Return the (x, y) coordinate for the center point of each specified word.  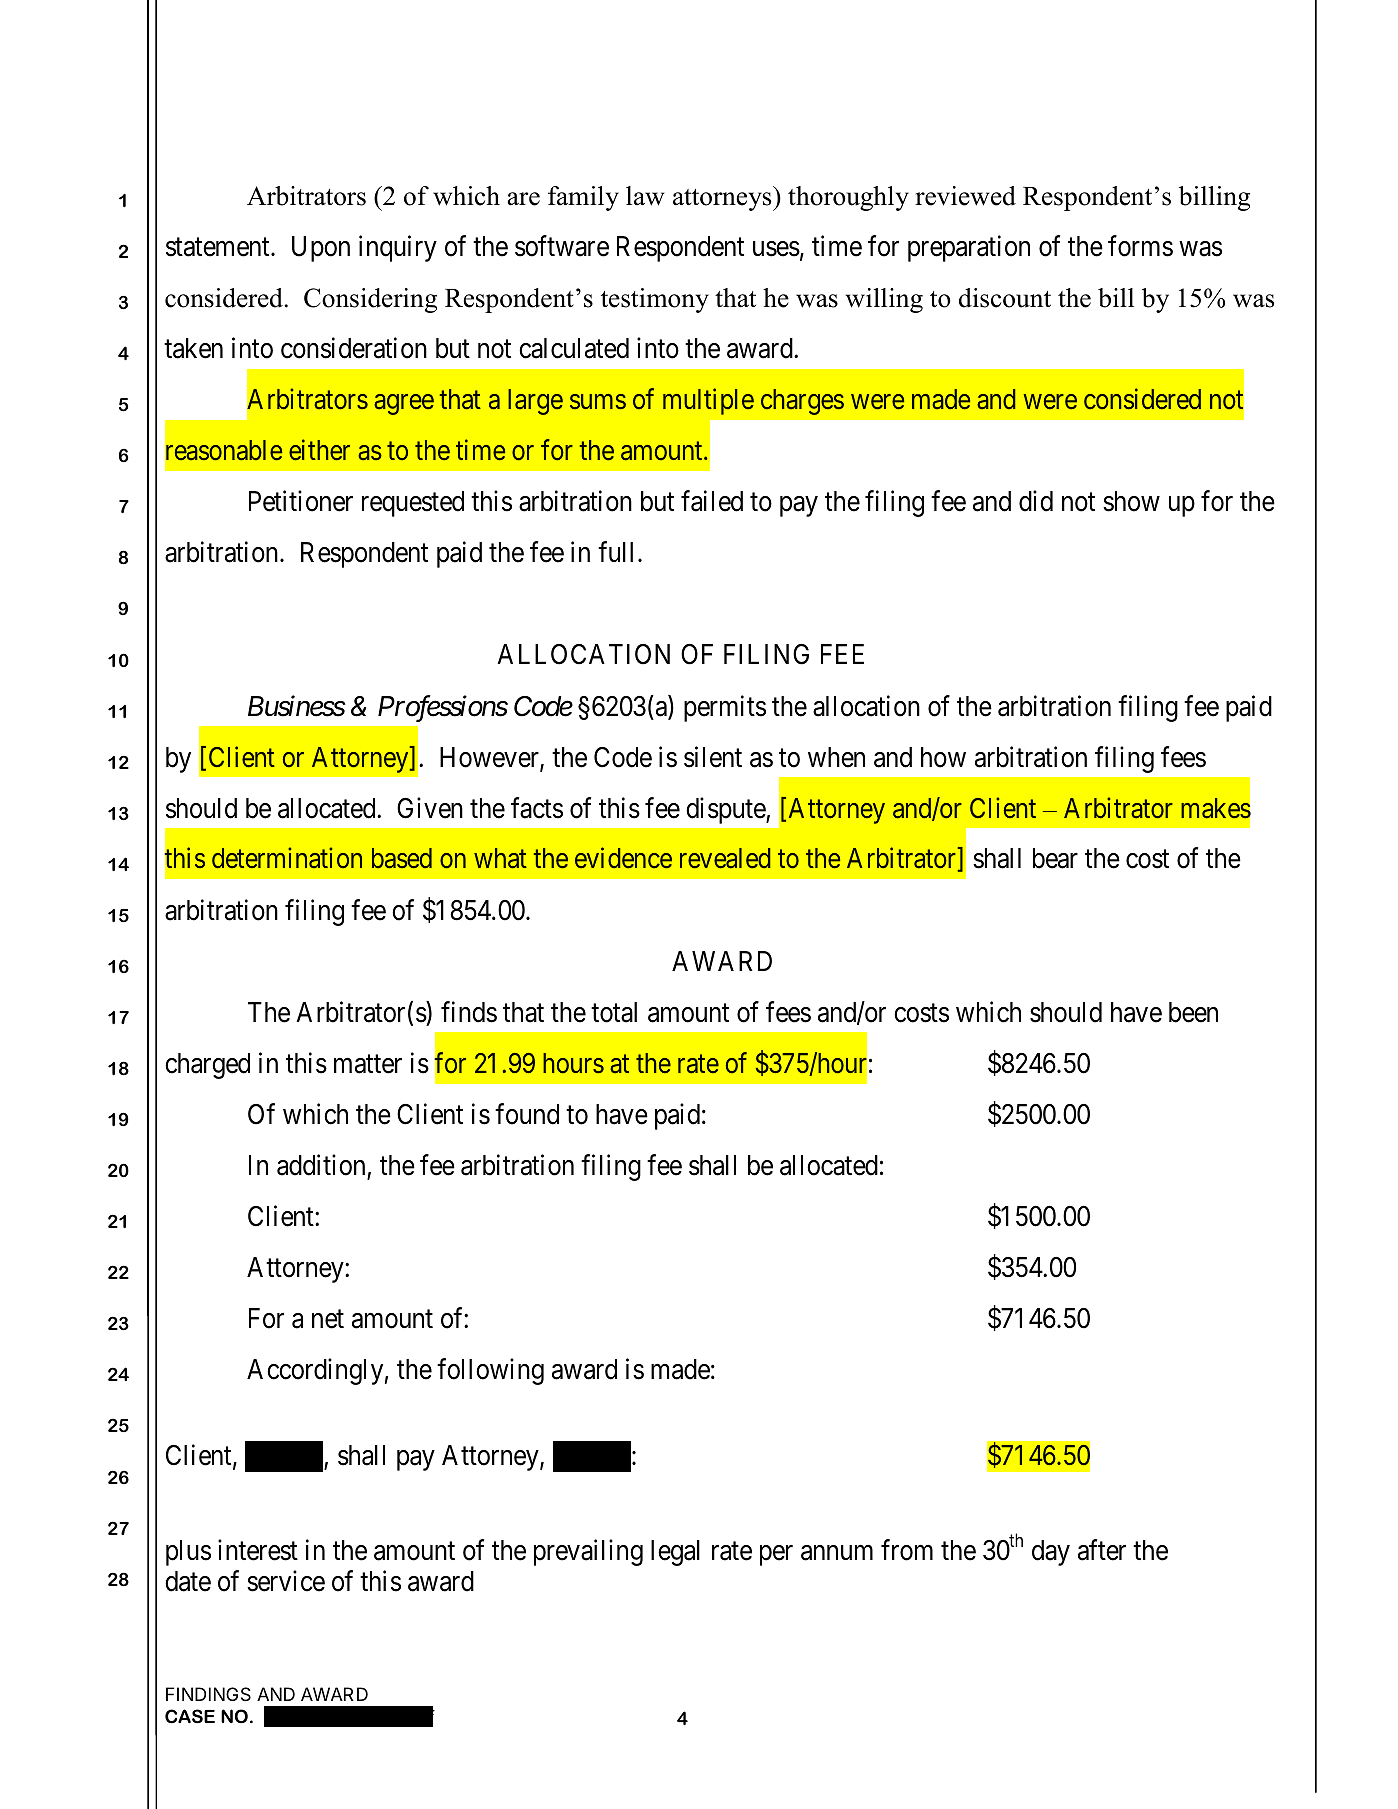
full (615, 552)
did (1036, 501)
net (328, 1319)
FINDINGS (208, 1694)
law (645, 196)
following (490, 1371)
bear (1055, 858)
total (614, 1012)
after (1102, 1550)
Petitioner (301, 501)
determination (287, 858)
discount (1005, 298)
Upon (321, 249)
